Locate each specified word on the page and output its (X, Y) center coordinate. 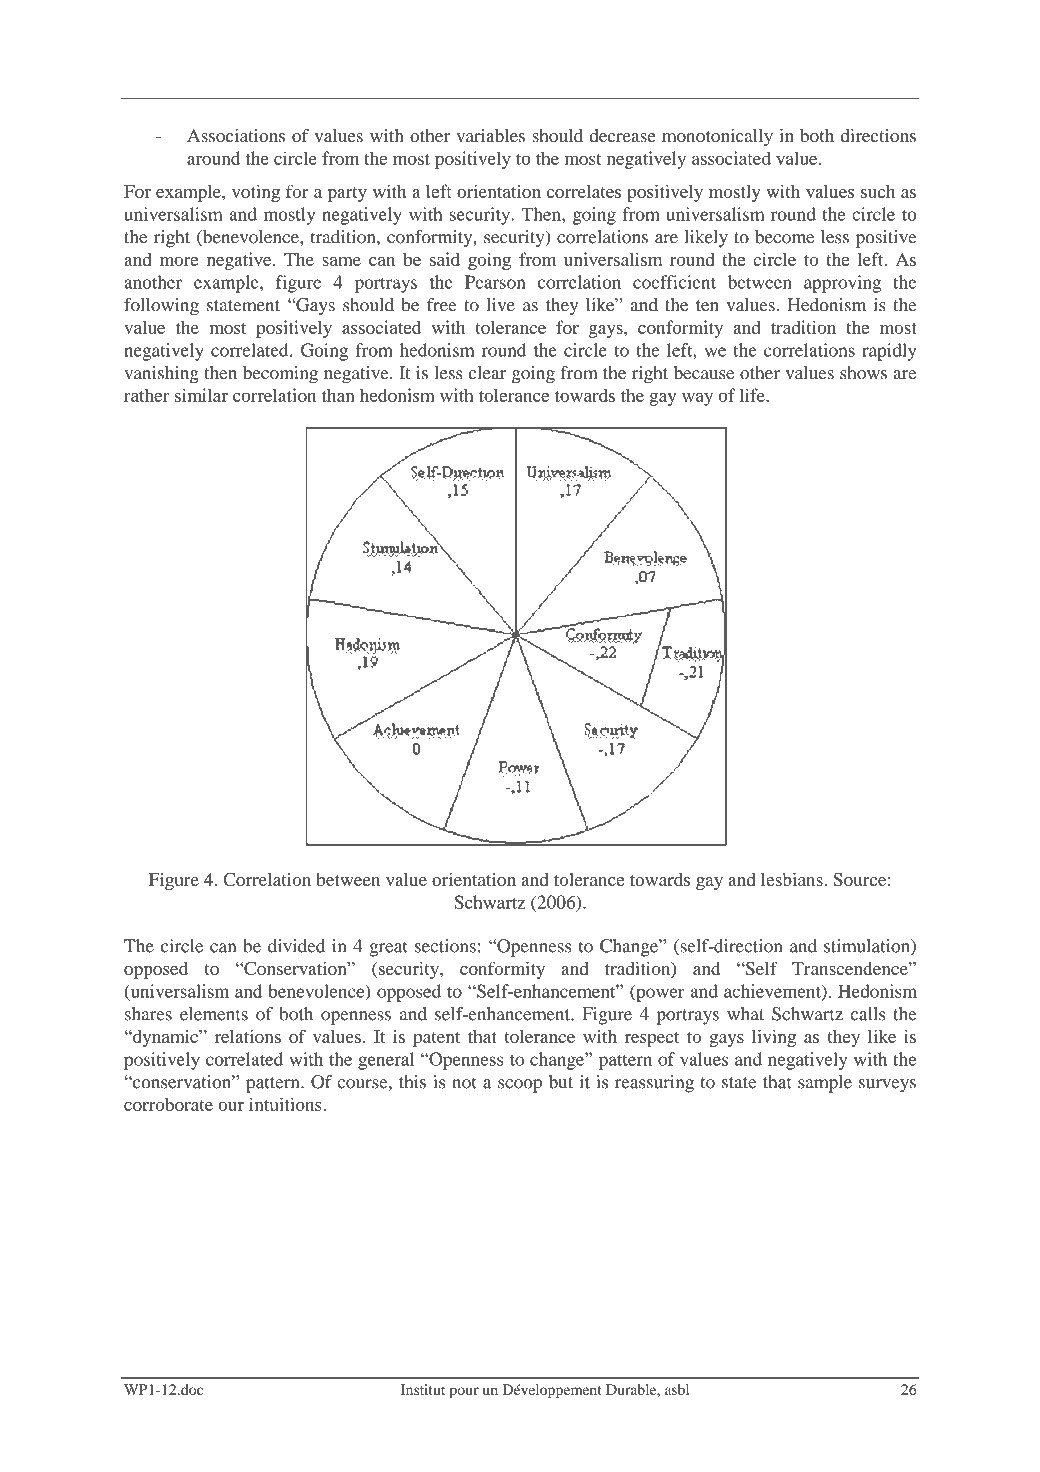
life (753, 395)
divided (296, 946)
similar (201, 395)
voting (256, 193)
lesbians (793, 879)
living (774, 1038)
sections (445, 946)
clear (487, 373)
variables (490, 136)
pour (464, 1393)
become (784, 237)
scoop (520, 1086)
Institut (423, 1389)
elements (214, 1014)
